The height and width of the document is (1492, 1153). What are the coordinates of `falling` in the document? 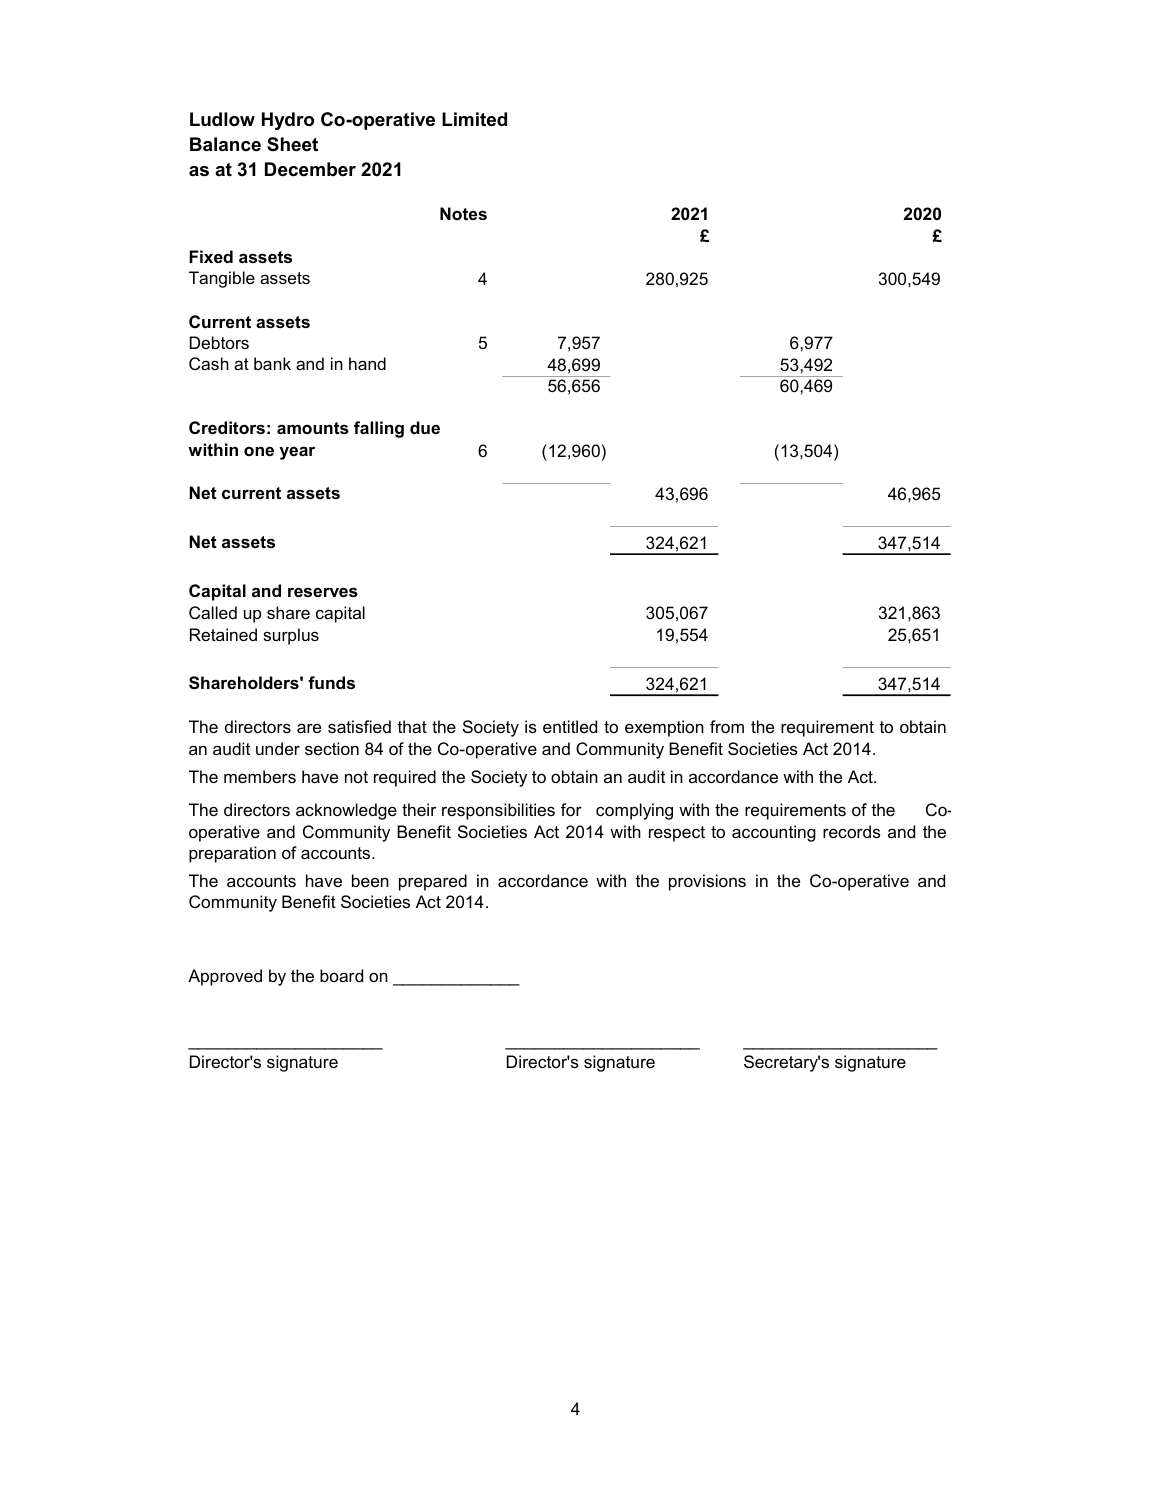 It's located at (379, 429).
